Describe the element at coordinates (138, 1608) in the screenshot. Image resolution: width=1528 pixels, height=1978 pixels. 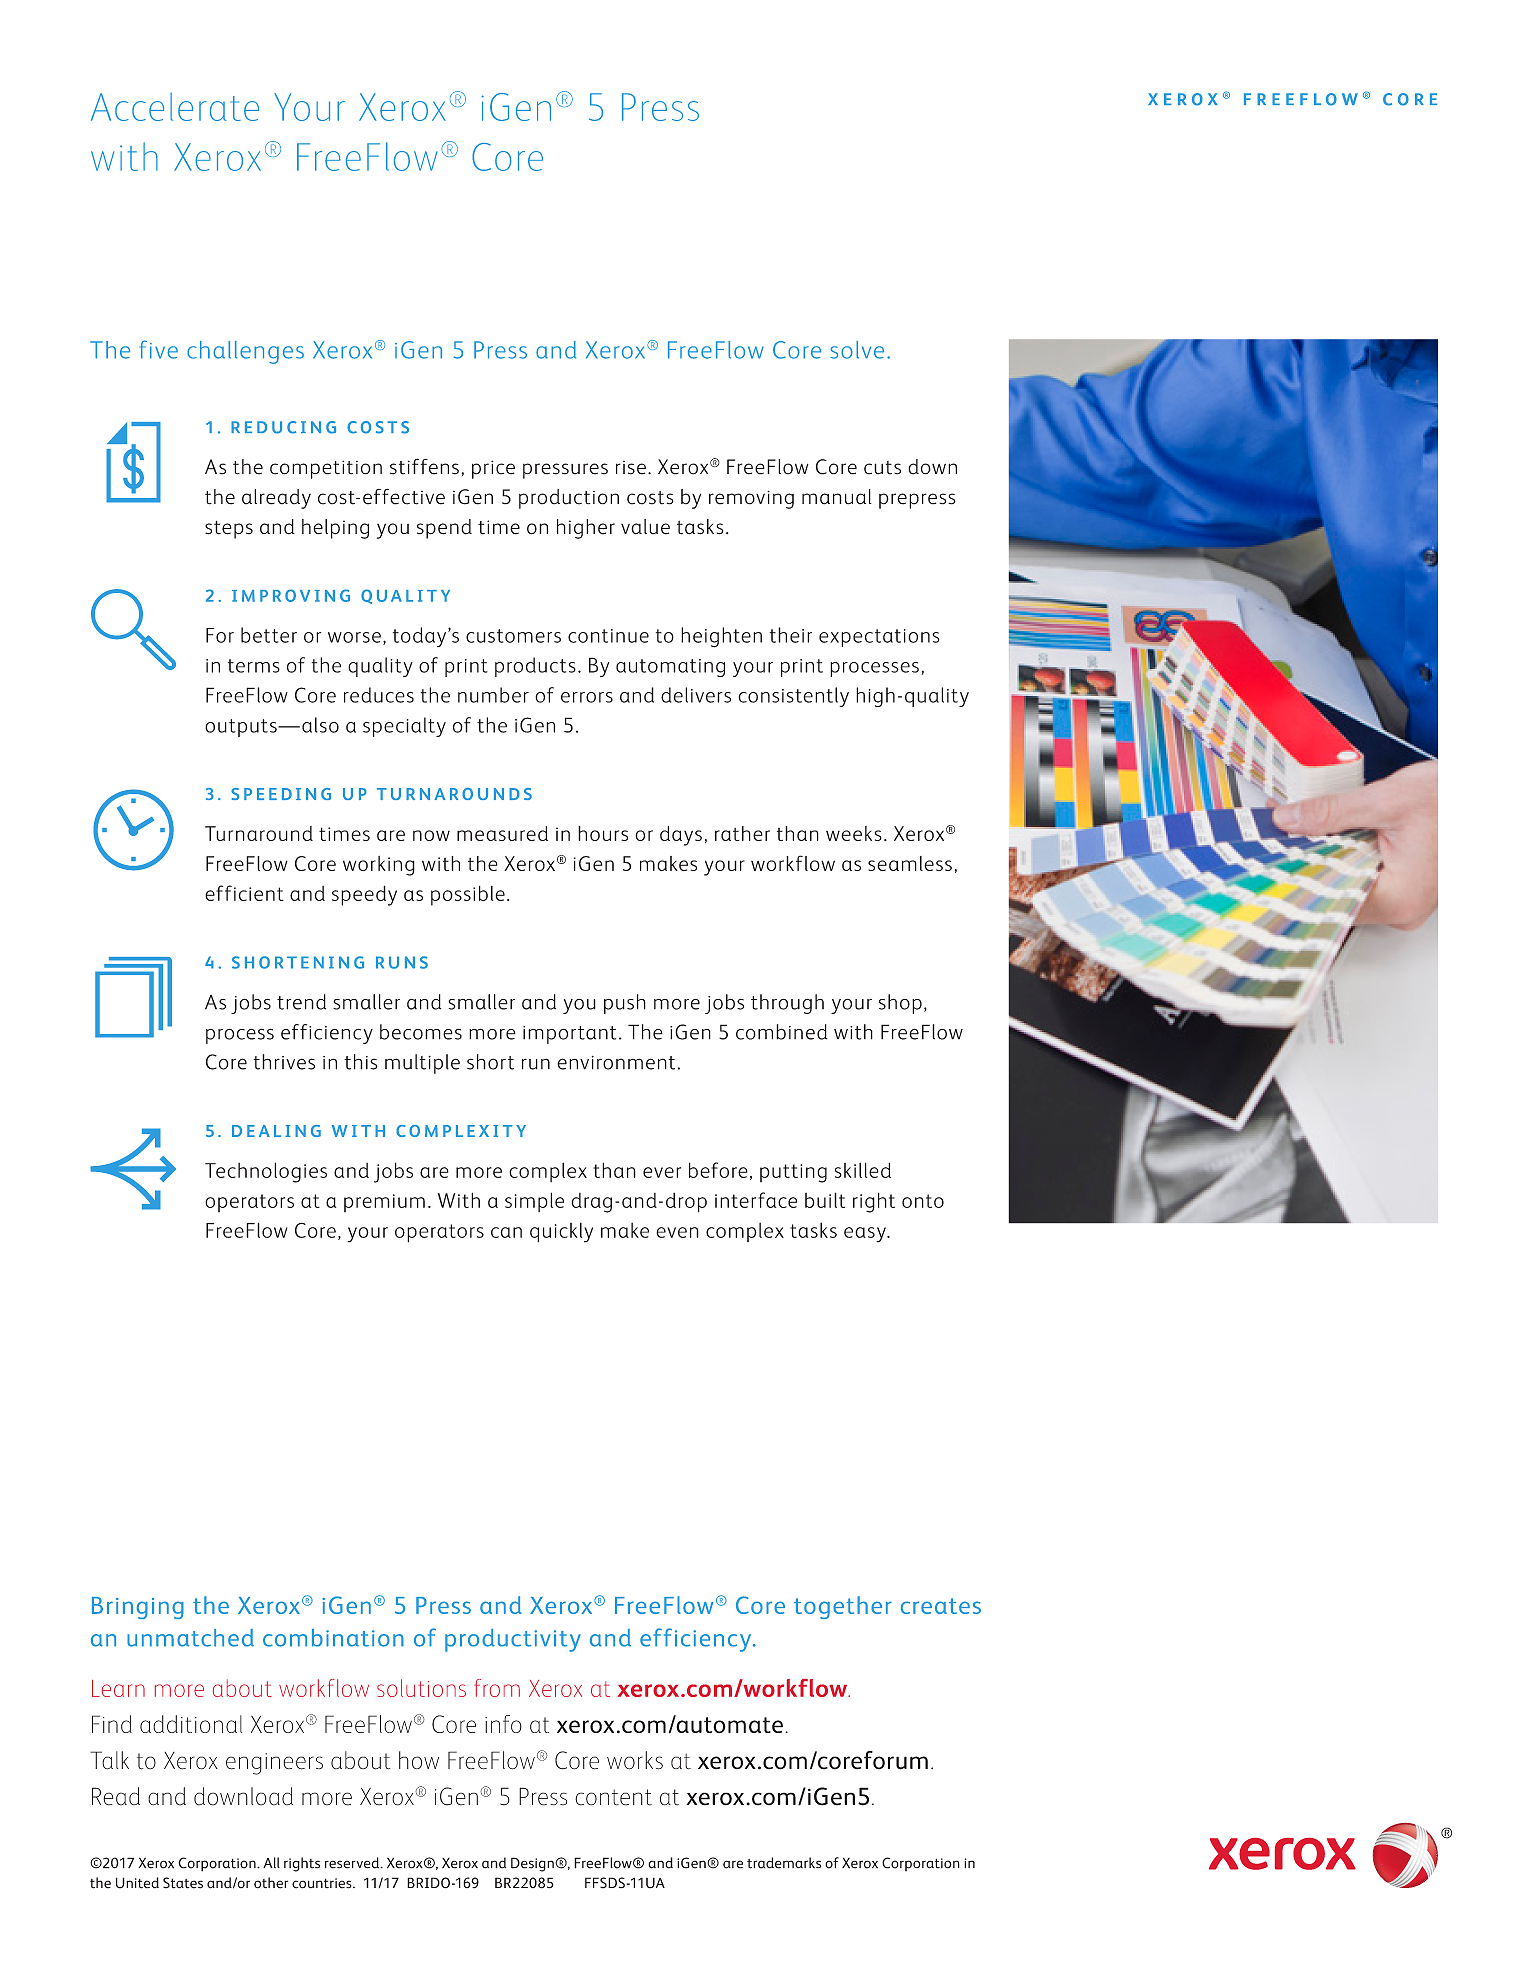
I see `Bringing` at that location.
